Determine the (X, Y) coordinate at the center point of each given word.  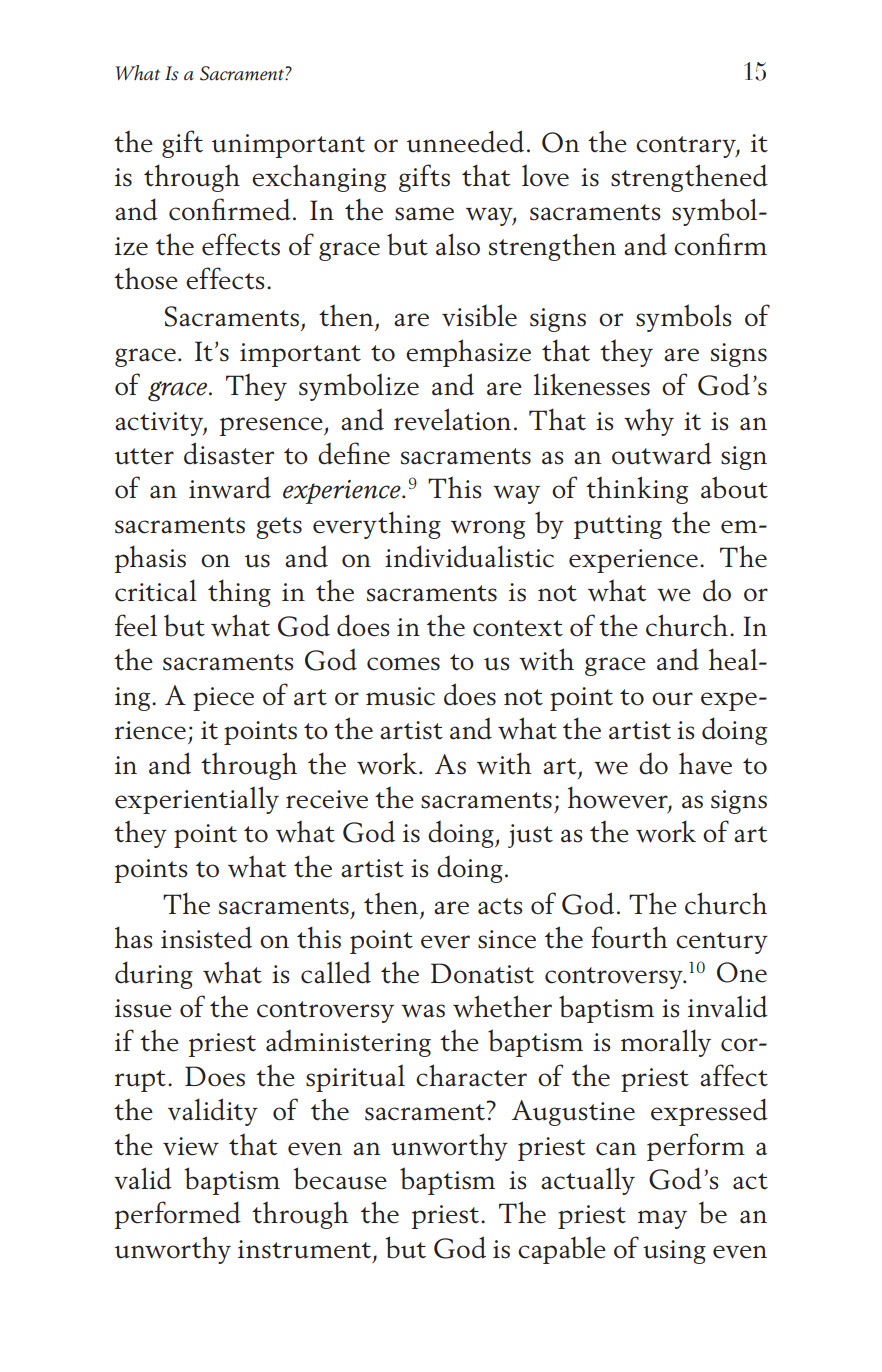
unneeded (465, 141)
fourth (629, 937)
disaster (229, 453)
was (423, 1011)
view (191, 1146)
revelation (452, 419)
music (400, 696)
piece (223, 699)
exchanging (319, 178)
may (662, 1219)
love (545, 175)
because (340, 1178)
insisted (206, 937)
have (705, 763)
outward (662, 453)
